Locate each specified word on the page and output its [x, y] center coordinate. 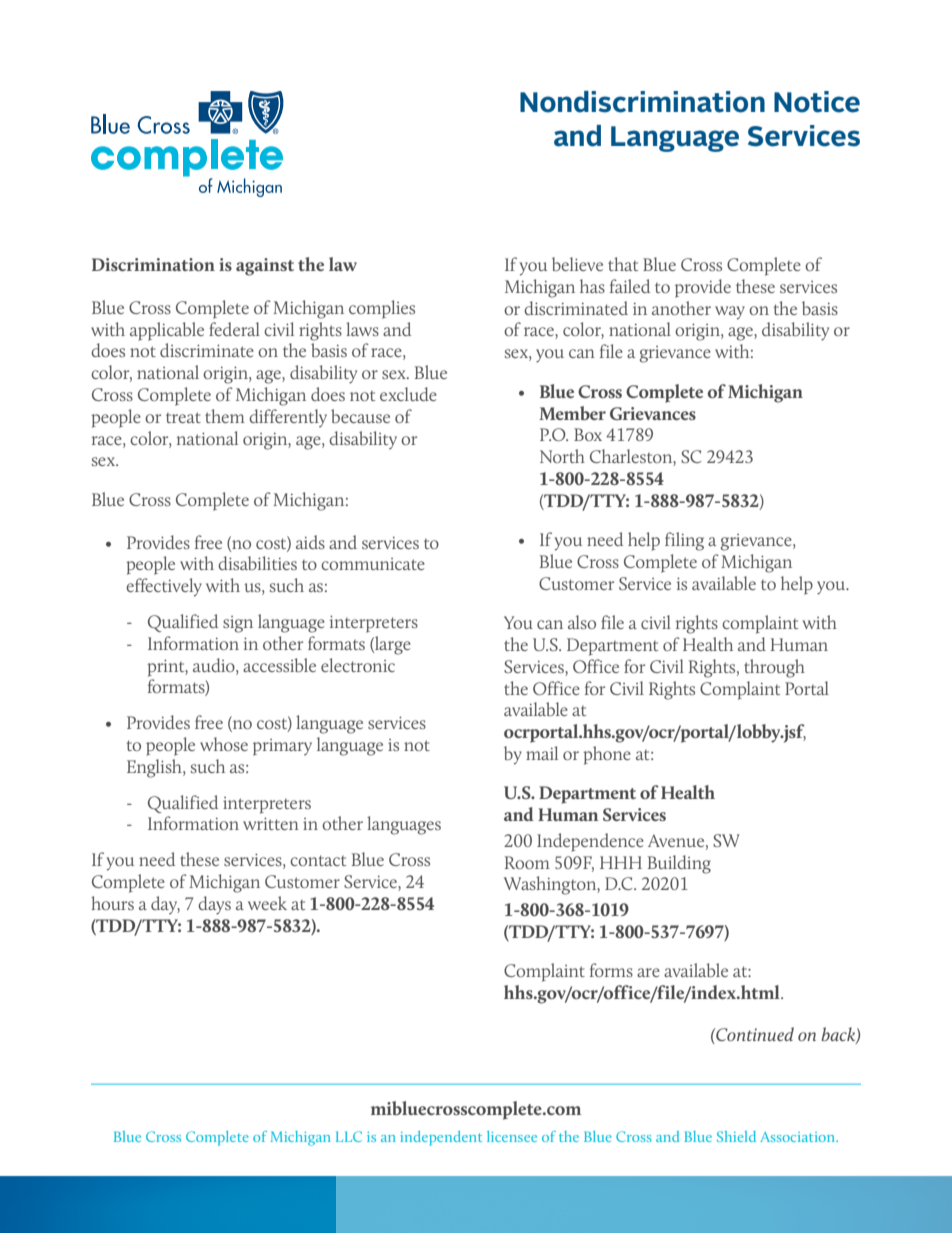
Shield [736, 1136]
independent [441, 1138]
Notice [817, 102]
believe [577, 264]
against [265, 267]
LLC [349, 1136]
